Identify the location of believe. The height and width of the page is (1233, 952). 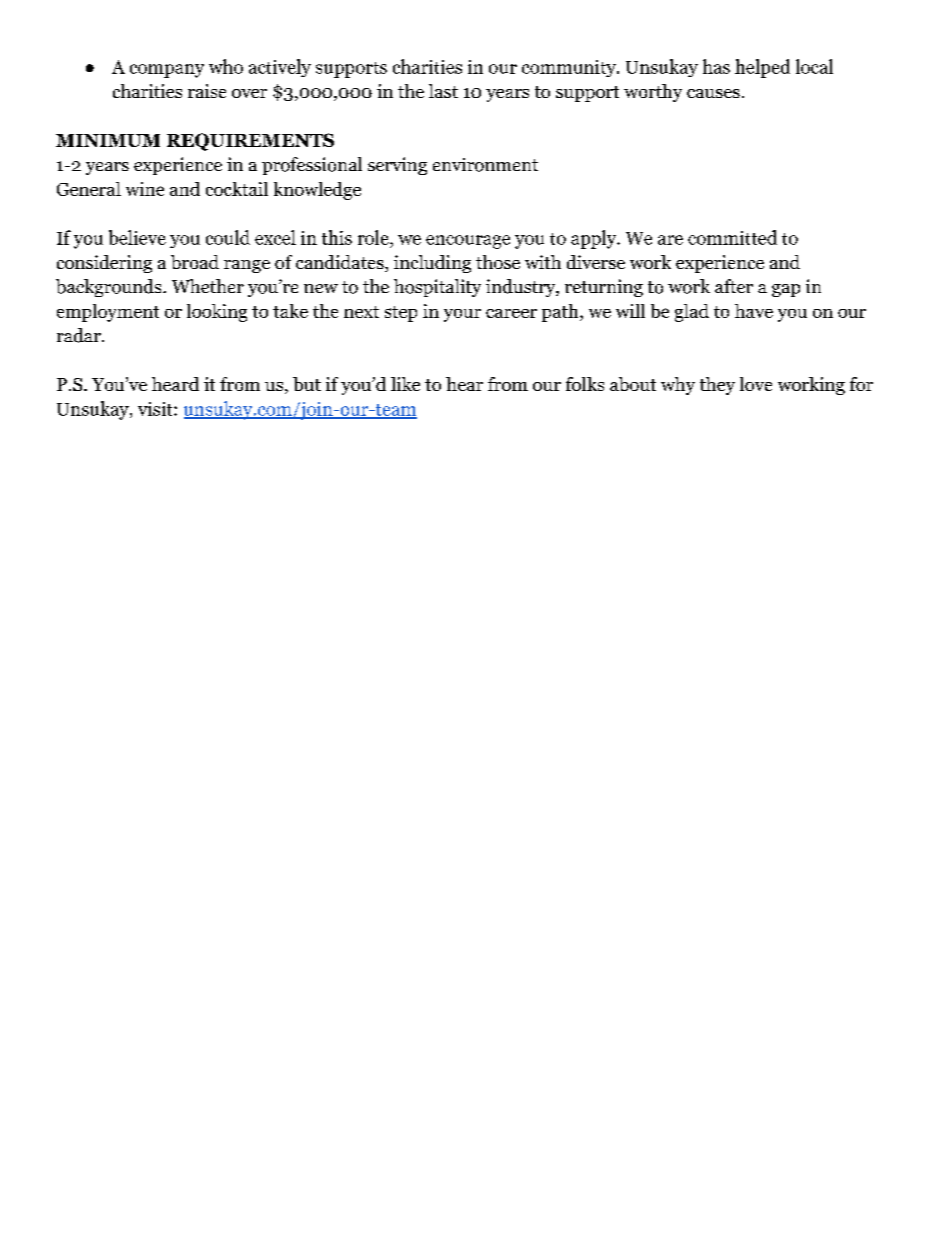
(137, 237).
